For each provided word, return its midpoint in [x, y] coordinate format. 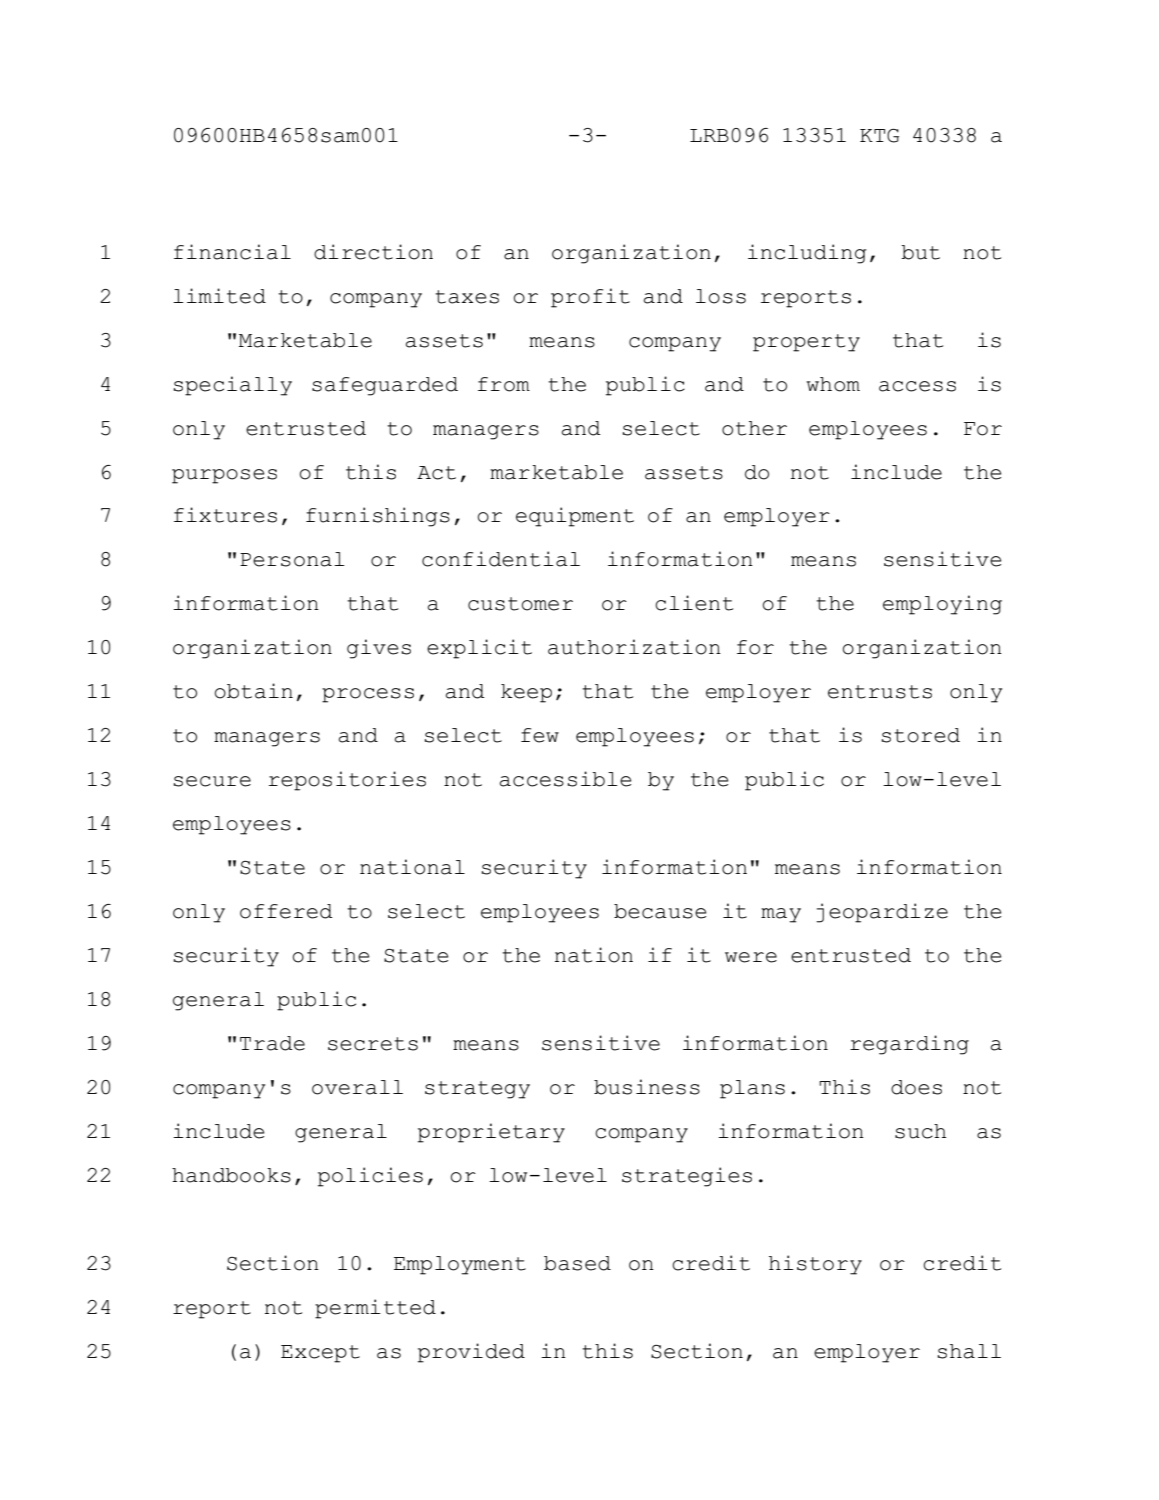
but [921, 252]
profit [590, 298]
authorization [634, 647]
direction [373, 252]
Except [320, 1354]
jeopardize [882, 913]
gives [379, 649]
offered [286, 911]
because [660, 911]
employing [942, 605]
